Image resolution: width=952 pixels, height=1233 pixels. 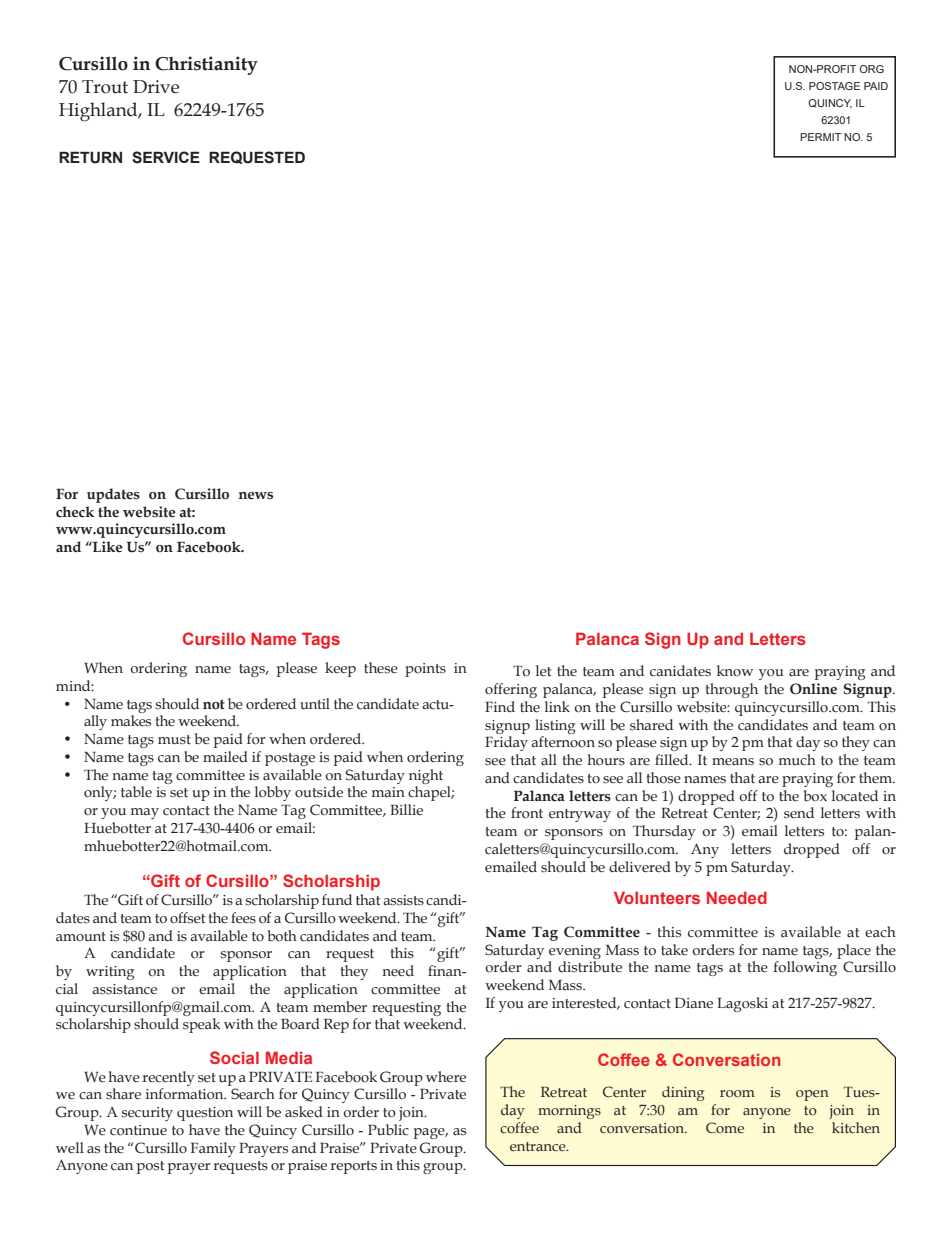 I want to click on offset, so click(x=187, y=918).
